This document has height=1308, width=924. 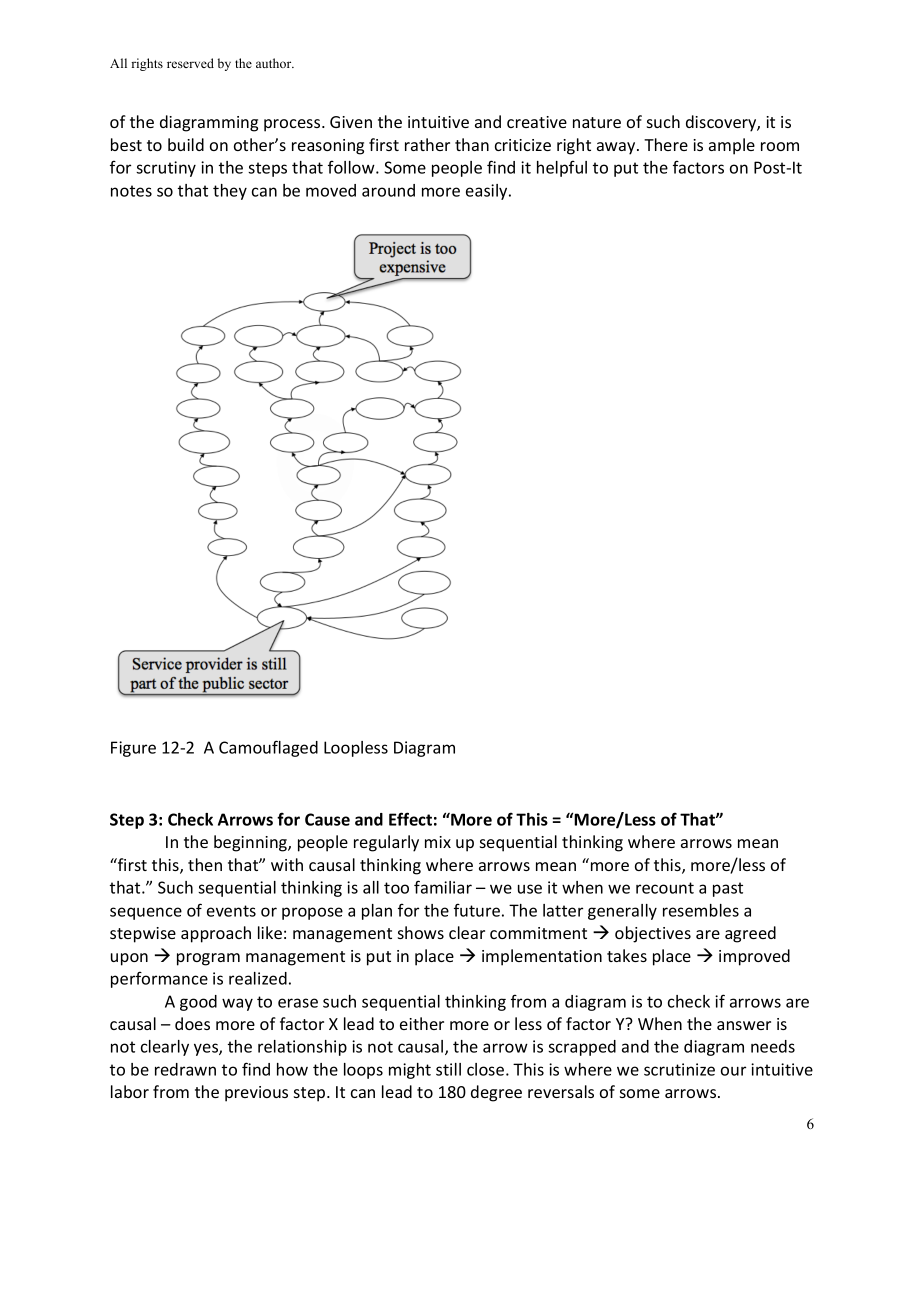 What do you see at coordinates (472, 144) in the document?
I see `than` at bounding box center [472, 144].
